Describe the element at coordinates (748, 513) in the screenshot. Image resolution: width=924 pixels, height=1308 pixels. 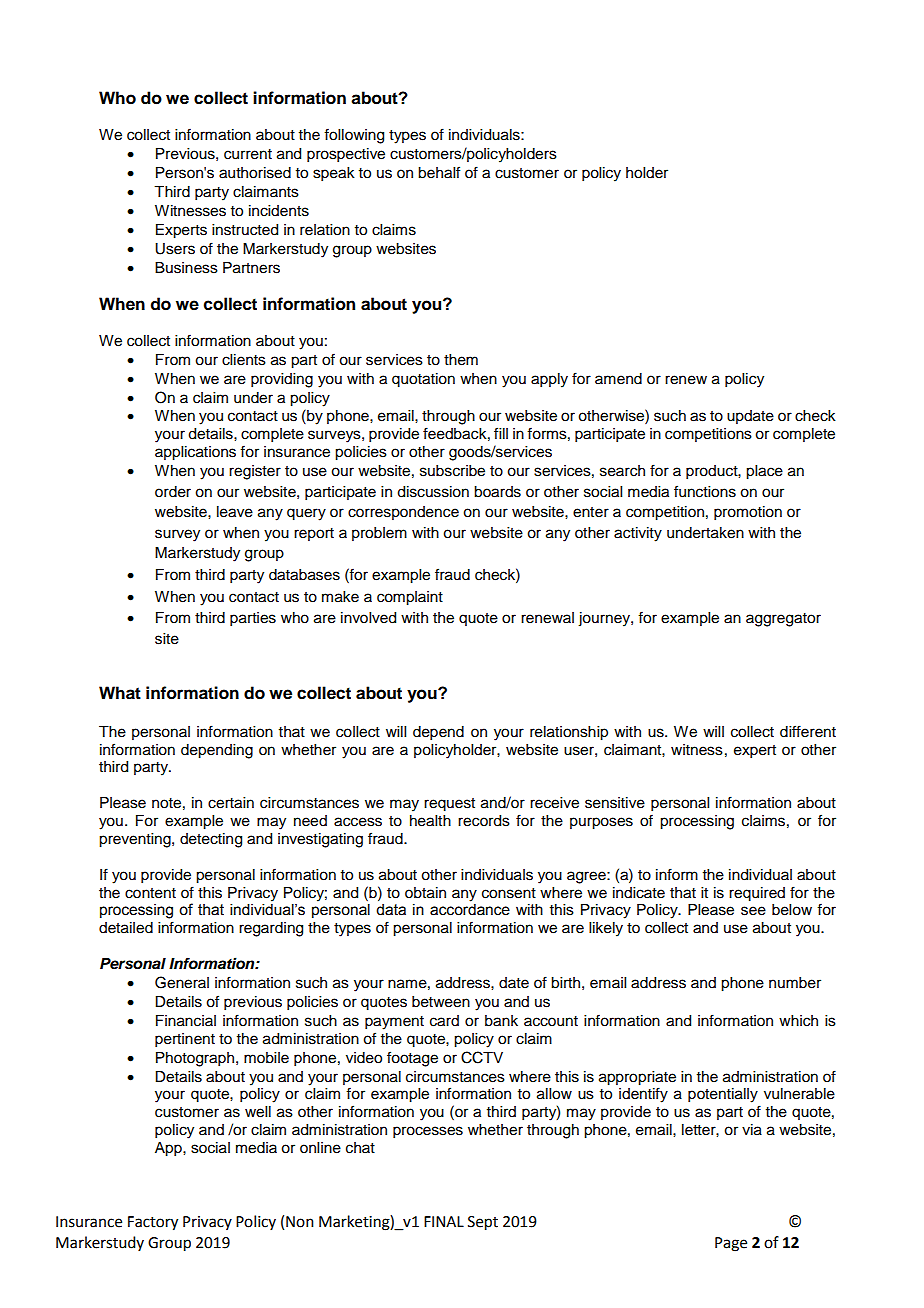
I see `promotion` at that location.
